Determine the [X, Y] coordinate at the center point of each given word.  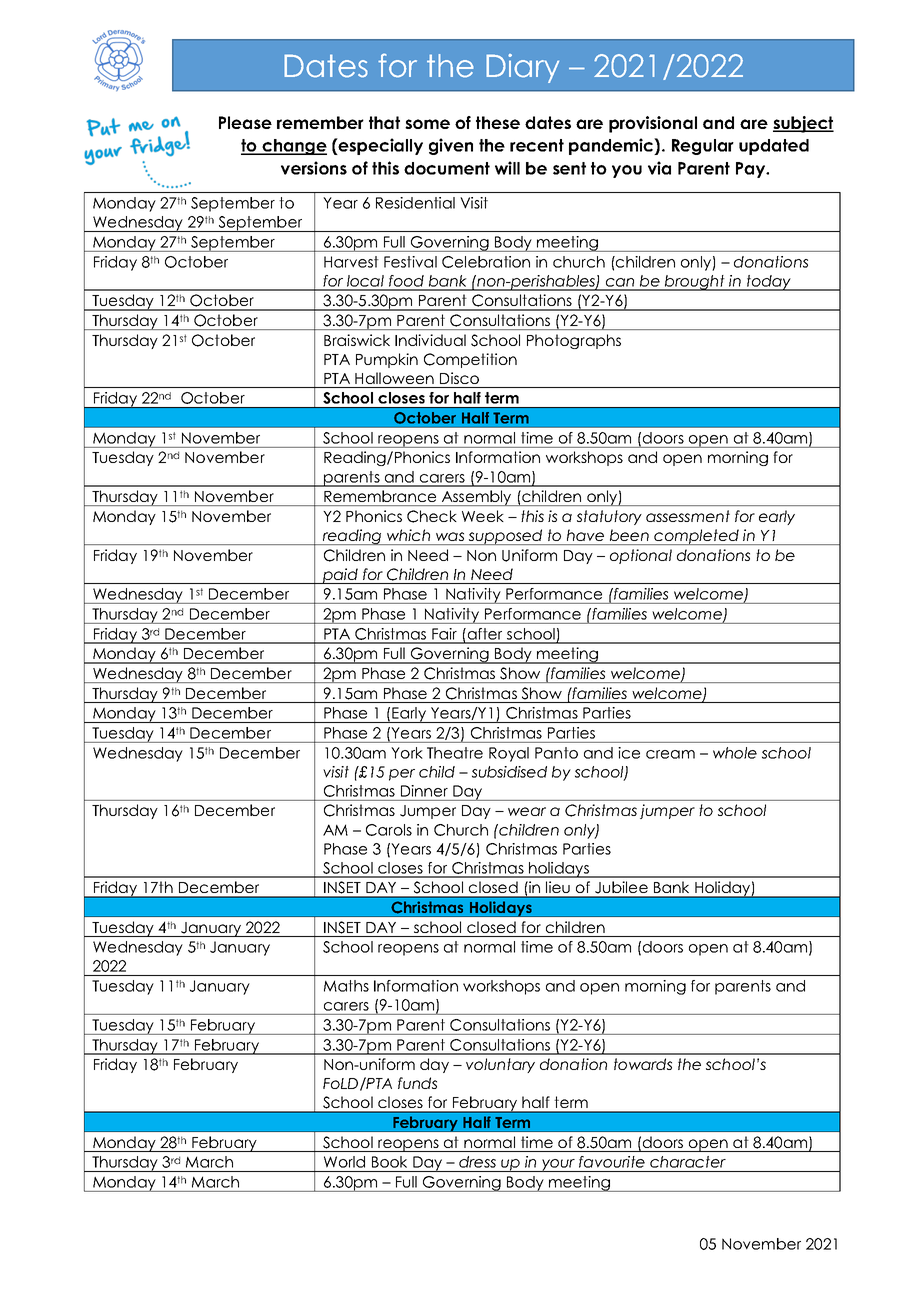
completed [696, 537]
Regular [703, 147]
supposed [506, 537]
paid [340, 576]
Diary [522, 68]
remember [320, 122]
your [558, 1165]
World [344, 1162]
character [688, 1162]
